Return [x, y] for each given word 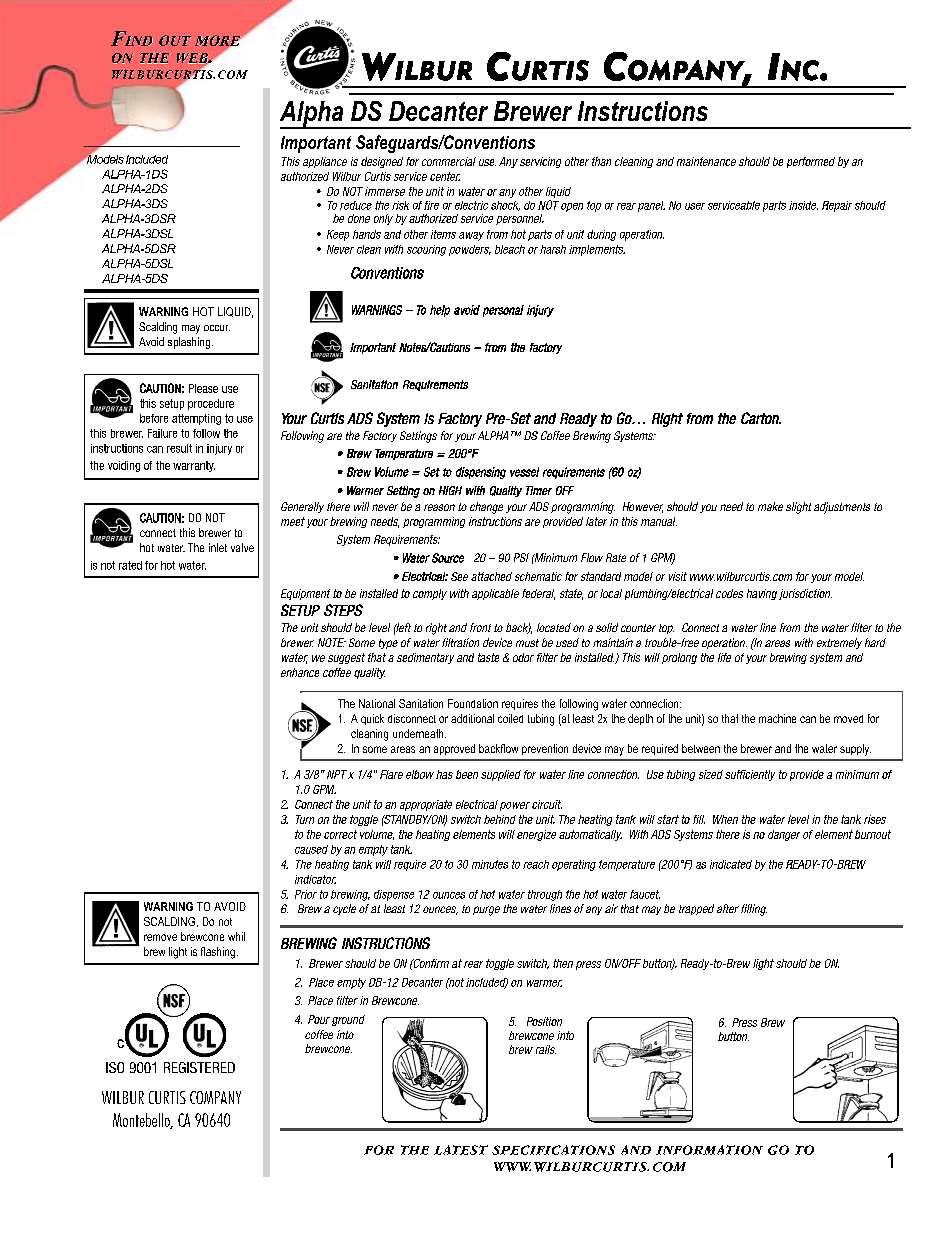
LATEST [461, 1150]
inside [803, 205]
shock [505, 206]
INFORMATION [709, 1150]
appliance [325, 162]
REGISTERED [199, 1067]
